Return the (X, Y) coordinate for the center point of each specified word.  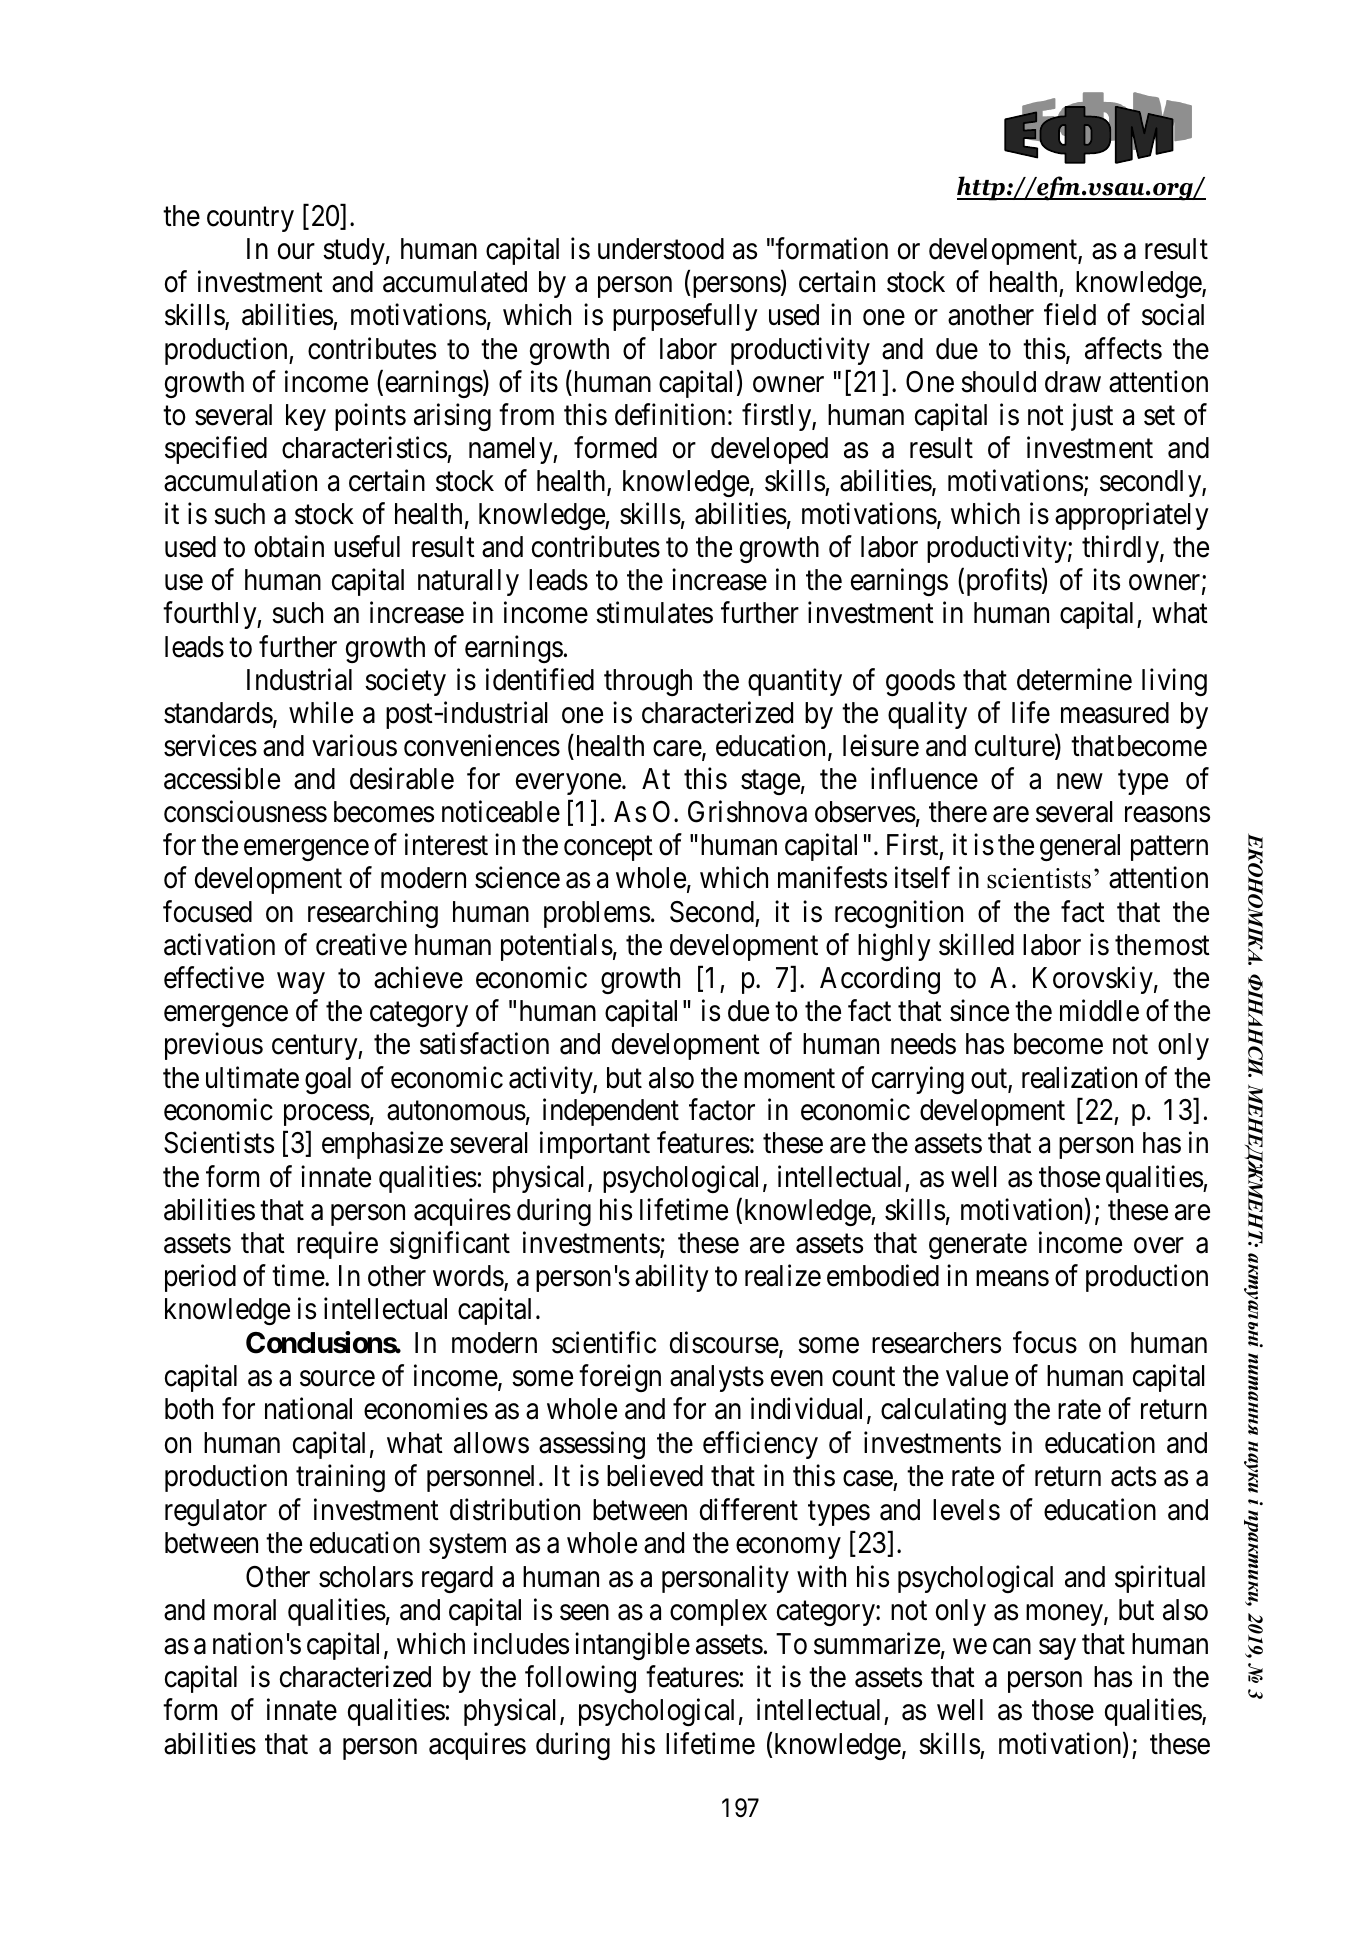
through (648, 682)
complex (718, 1612)
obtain (289, 546)
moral (245, 1610)
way (301, 983)
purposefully (685, 317)
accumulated (455, 282)
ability (672, 1278)
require (337, 1245)
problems (597, 914)
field (1070, 315)
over (1159, 1246)
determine (1074, 679)
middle (1099, 1011)
